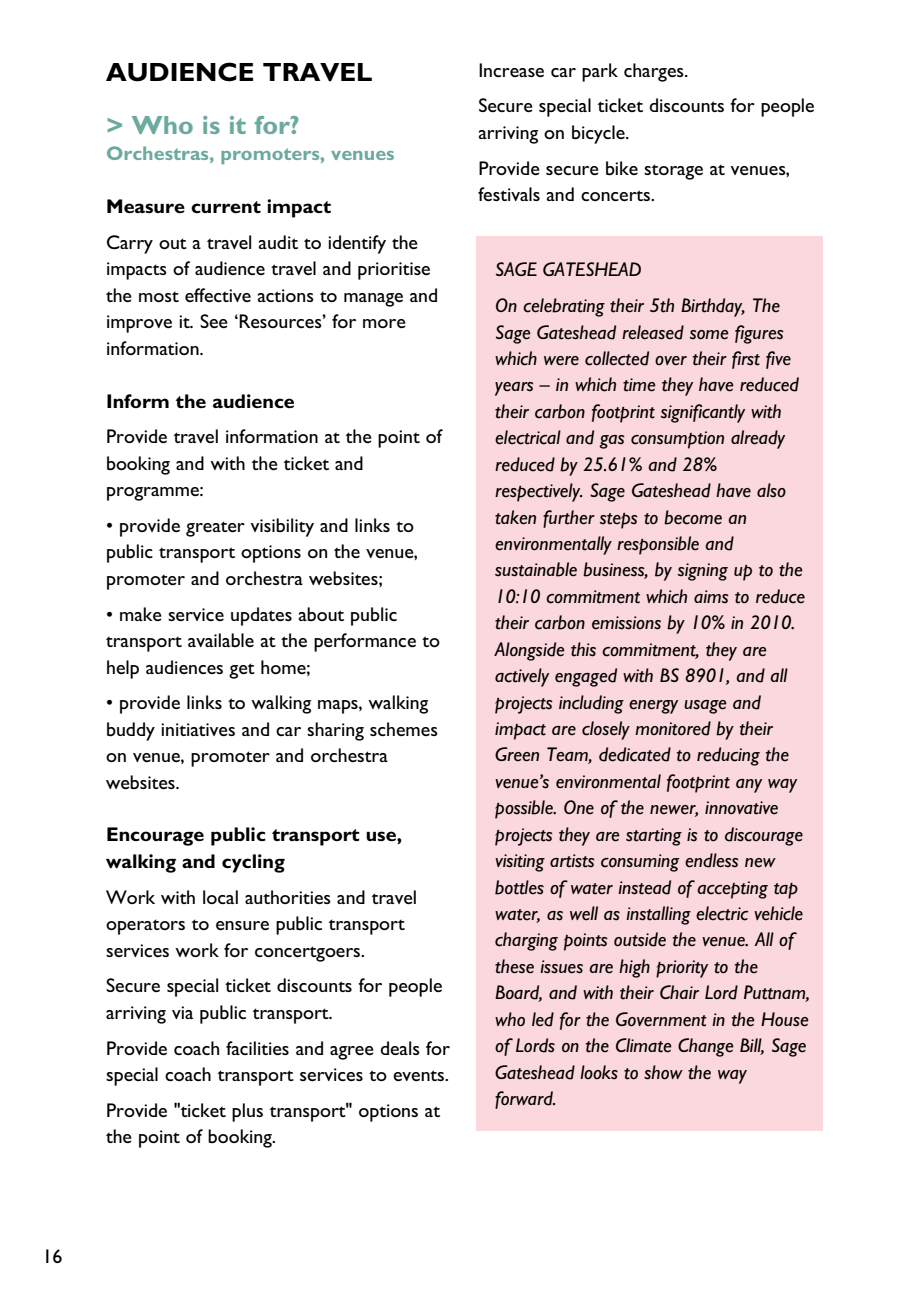 Image resolution: width=924 pixels, height=1311 pixels. I want to click on See, so click(214, 321).
